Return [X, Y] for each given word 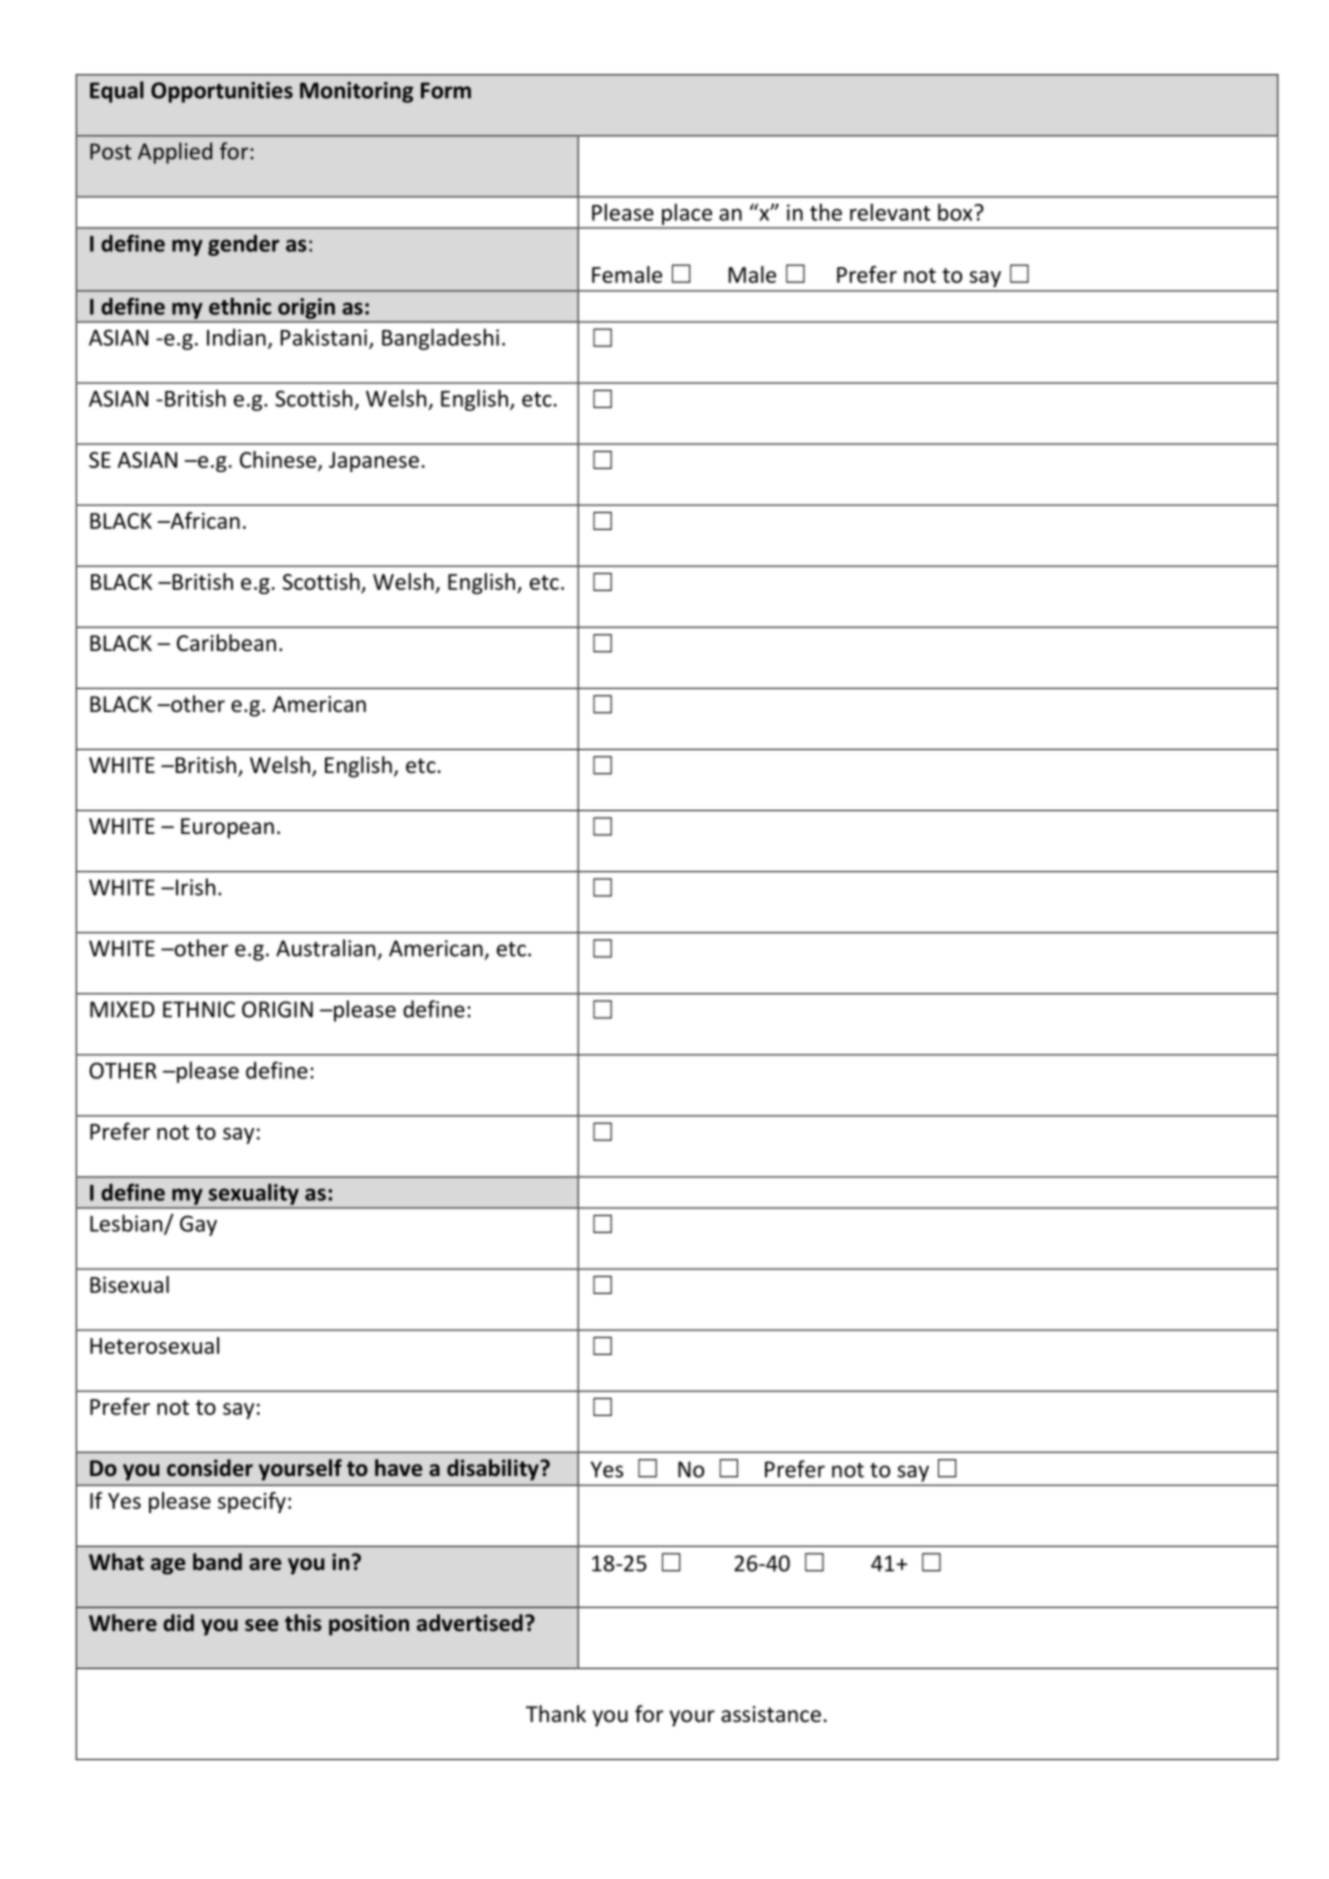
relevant [890, 212]
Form [446, 90]
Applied [175, 153]
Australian [325, 948]
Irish [195, 887]
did [178, 1623]
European [227, 828]
